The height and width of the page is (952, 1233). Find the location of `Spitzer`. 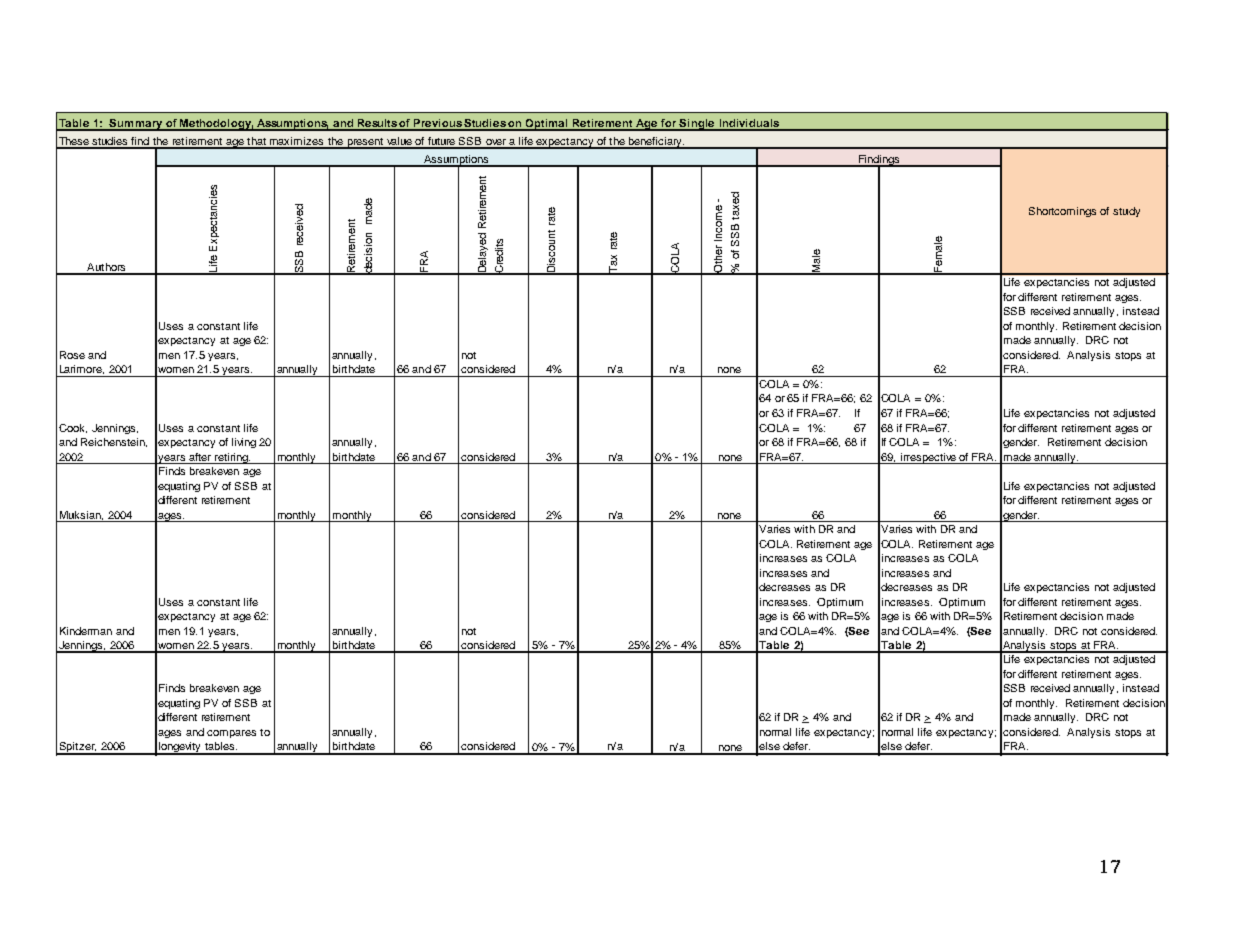

Spitzer is located at coordinates (77, 748).
